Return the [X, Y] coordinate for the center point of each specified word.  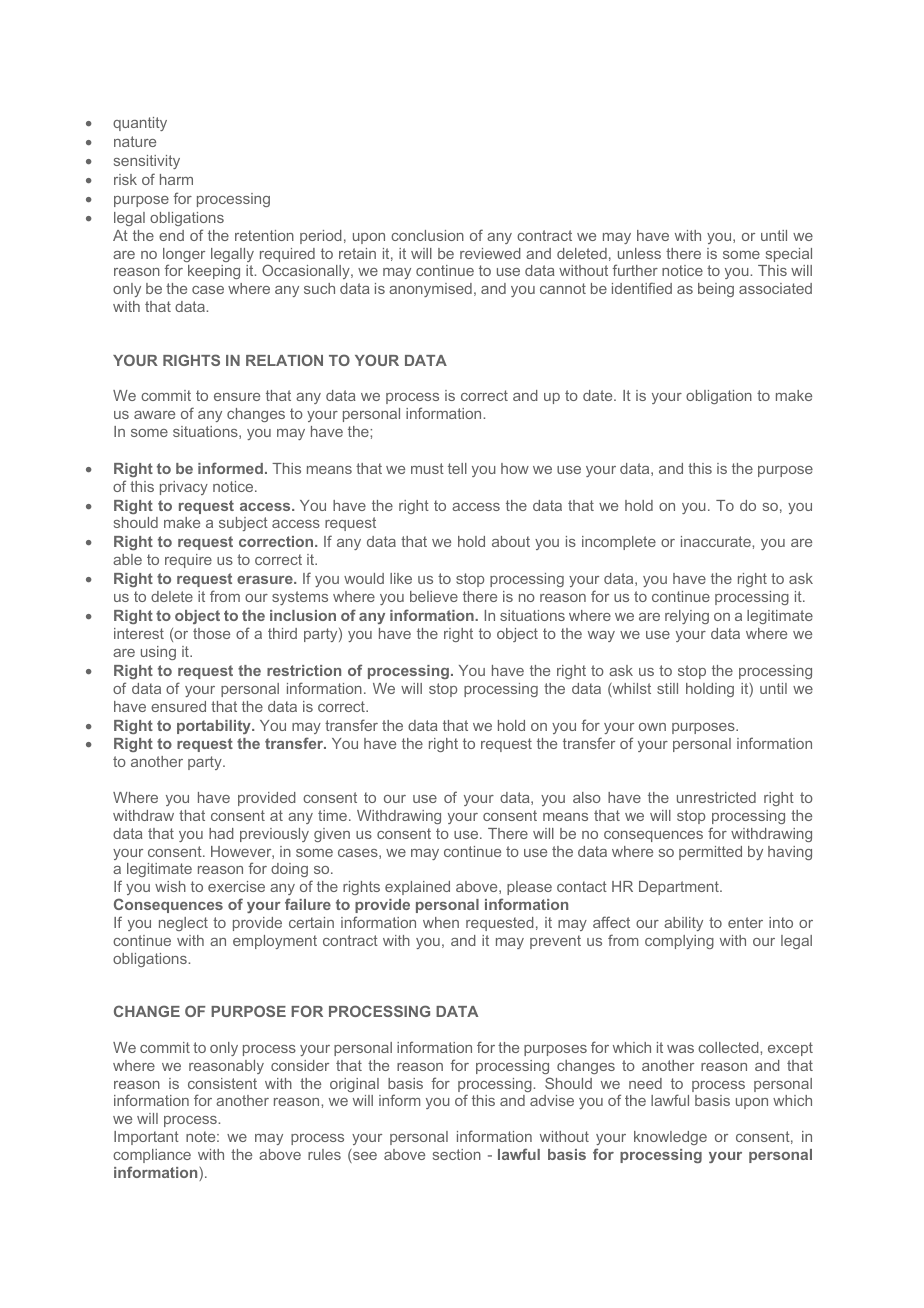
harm [176, 179]
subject [243, 524]
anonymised [430, 290]
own [652, 727]
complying [679, 942]
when [441, 922]
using [158, 653]
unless [639, 253]
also [587, 797]
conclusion [427, 235]
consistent [222, 1083]
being [716, 290]
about [511, 541]
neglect [183, 924]
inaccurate [717, 541]
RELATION [284, 360]
